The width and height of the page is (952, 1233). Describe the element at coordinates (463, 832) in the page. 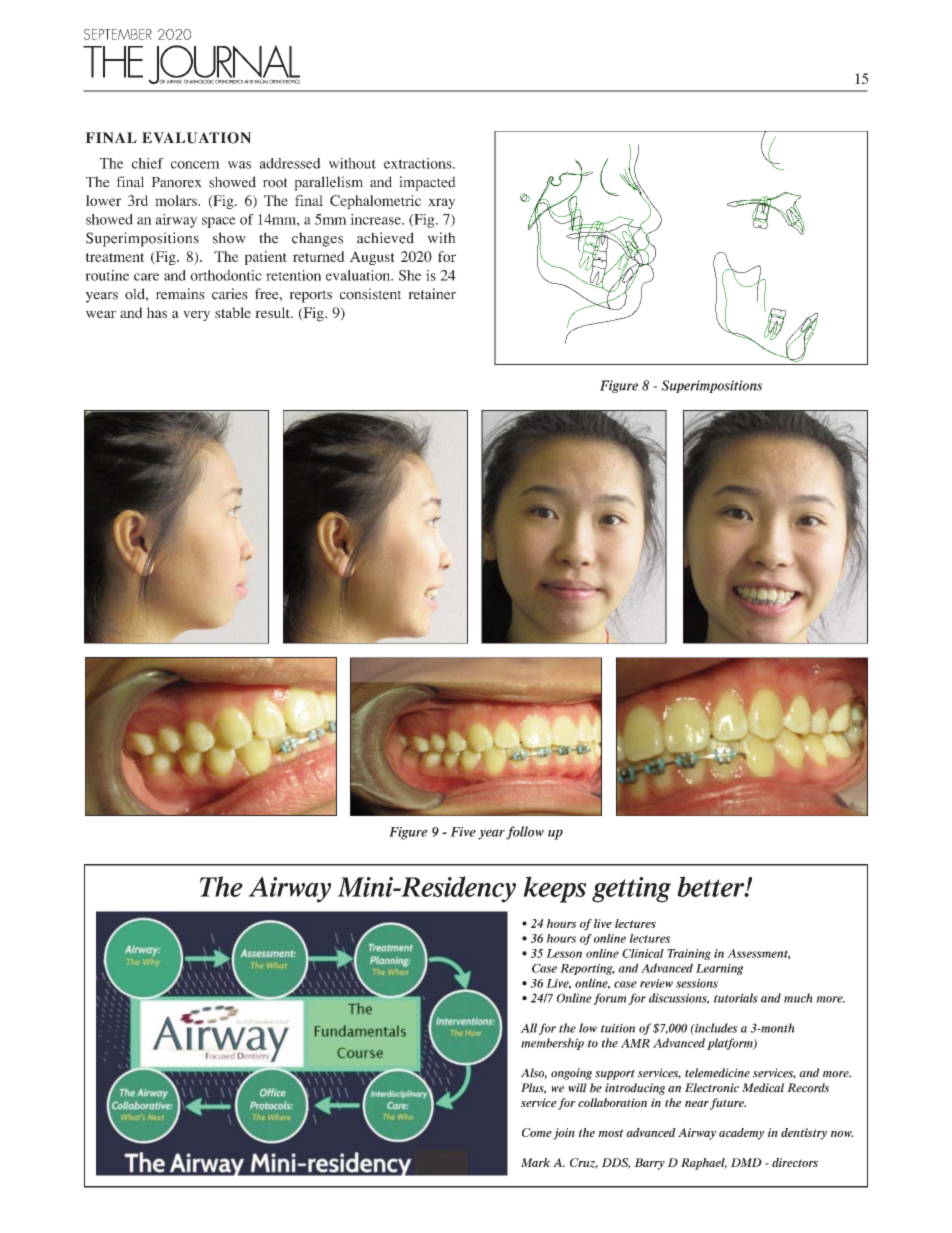

I see `Five` at that location.
